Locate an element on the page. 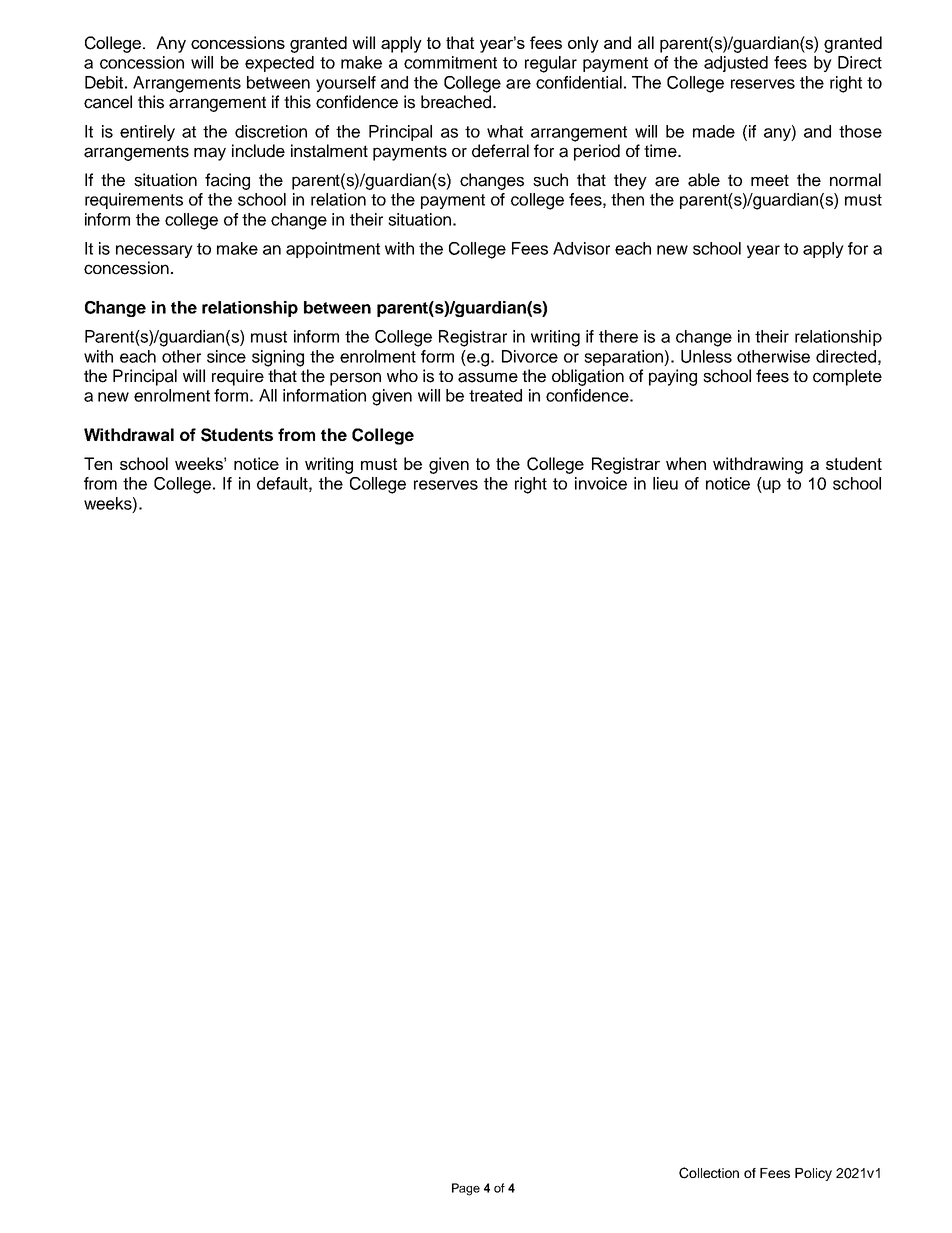 Image resolution: width=952 pixels, height=1233 pixels. lieu is located at coordinates (665, 483).
